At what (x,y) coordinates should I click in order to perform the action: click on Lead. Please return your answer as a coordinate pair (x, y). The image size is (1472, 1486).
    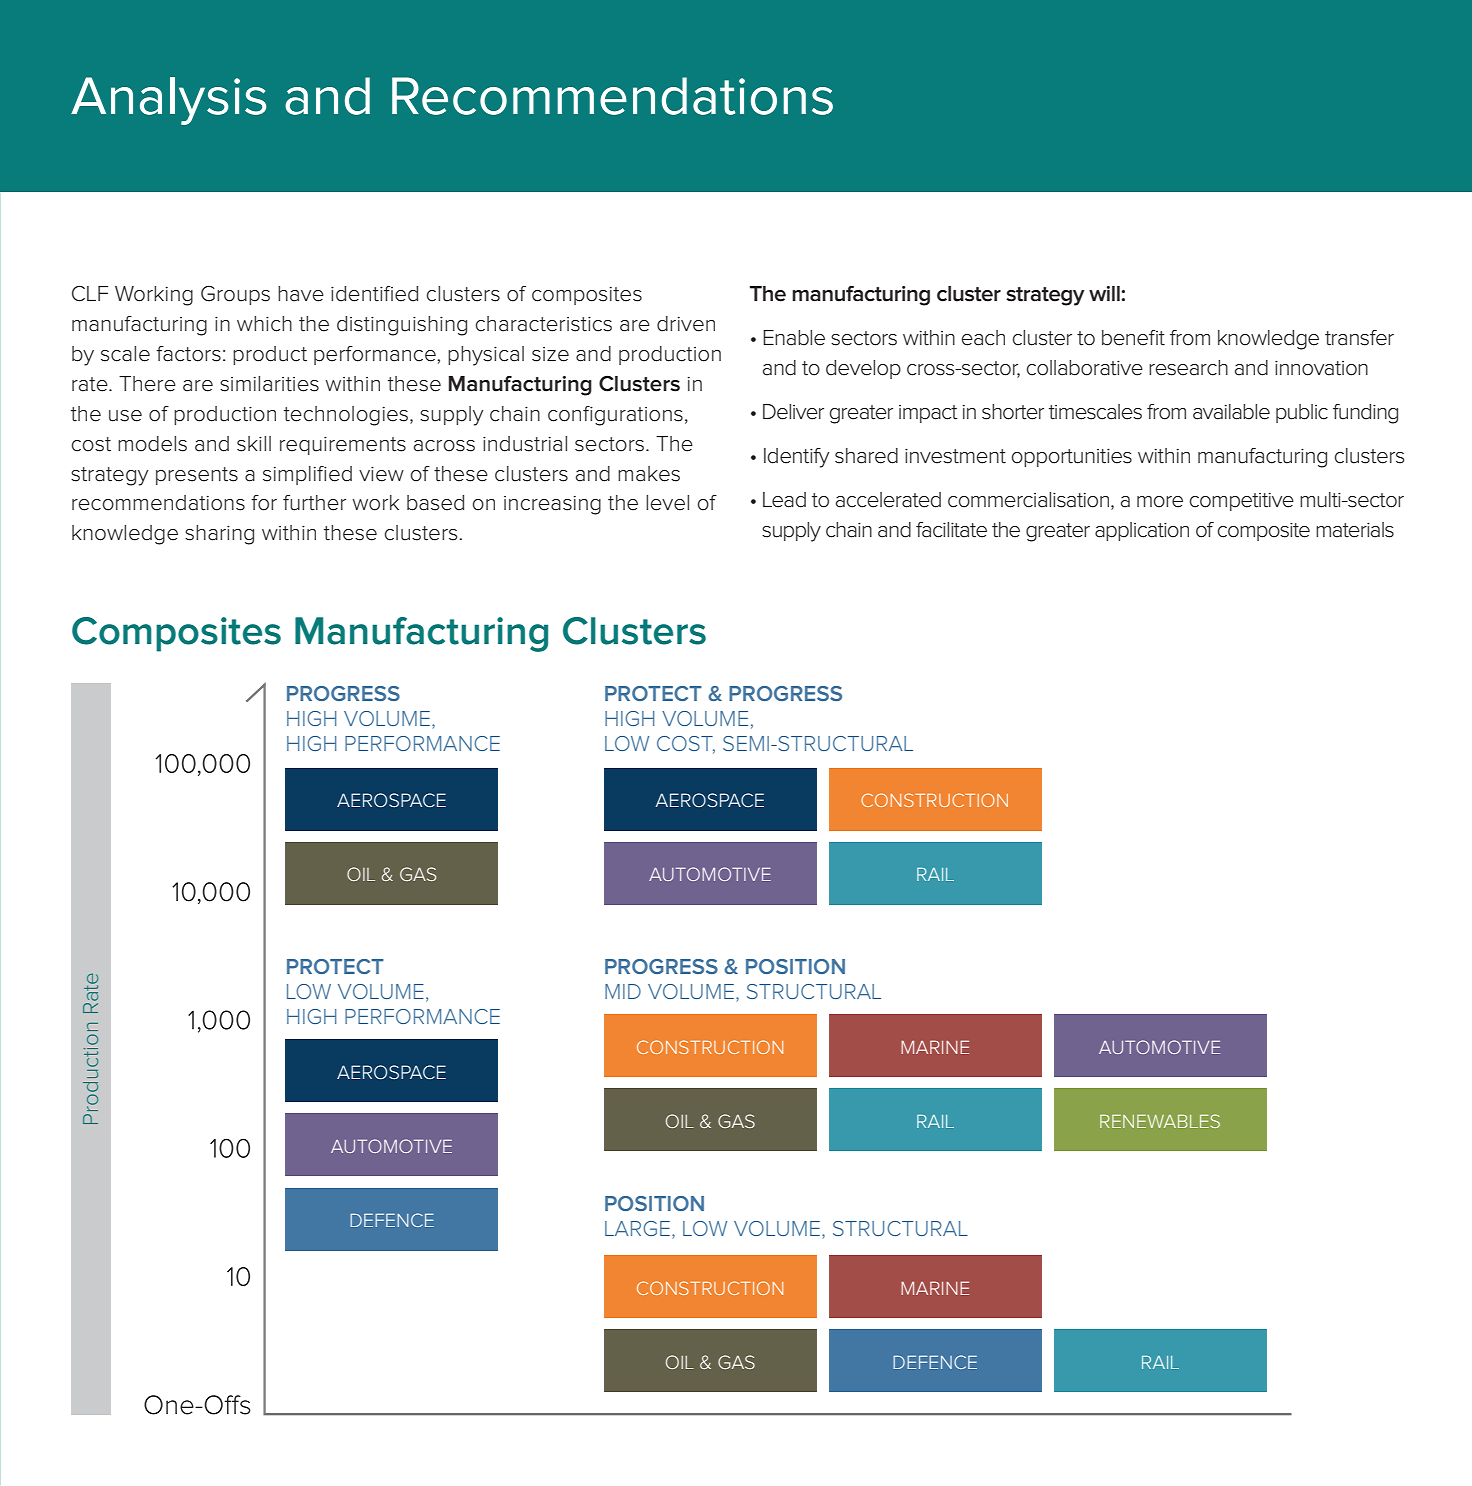
    Looking at the image, I should click on (784, 500).
